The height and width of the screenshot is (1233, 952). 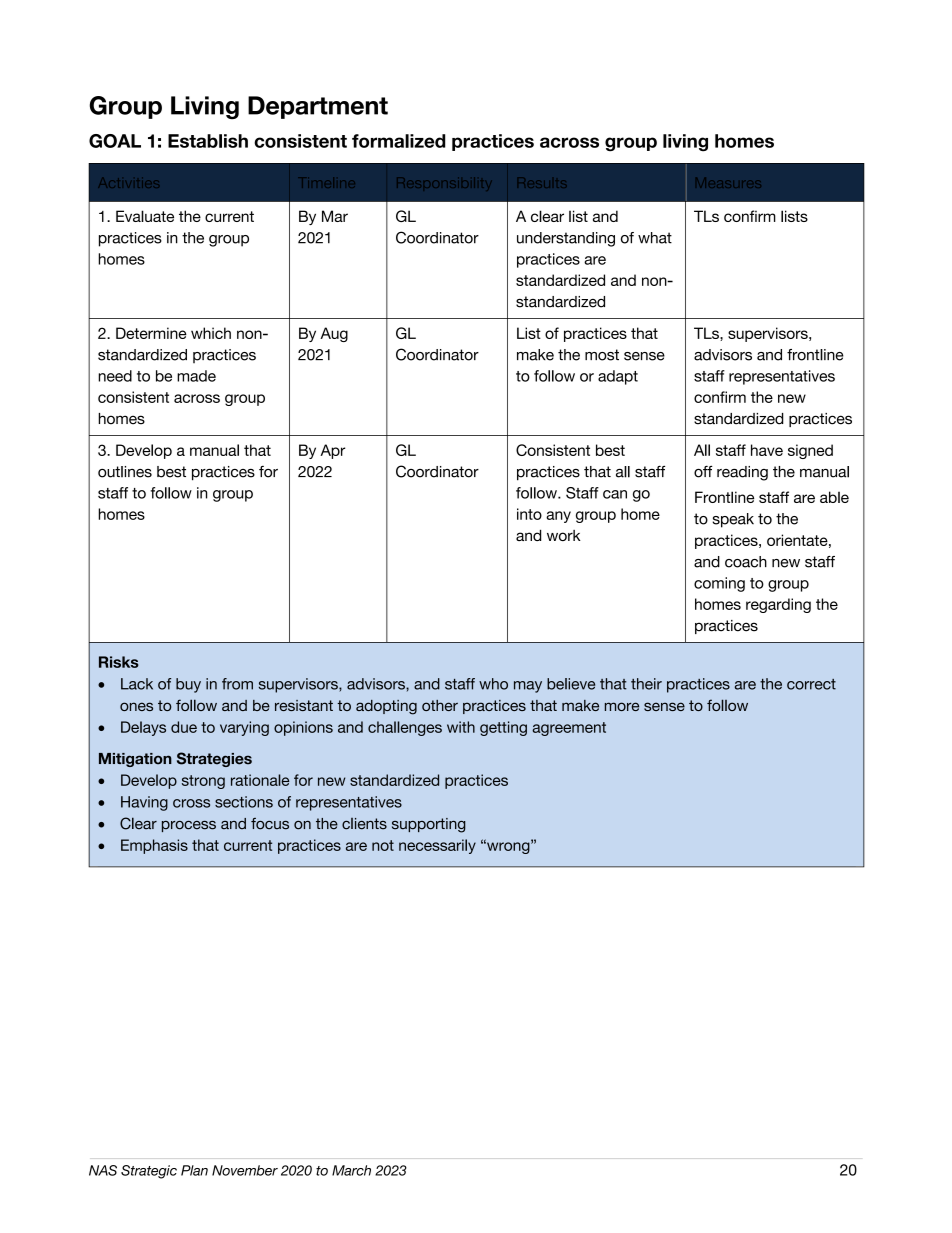 I want to click on agreement, so click(x=569, y=729).
